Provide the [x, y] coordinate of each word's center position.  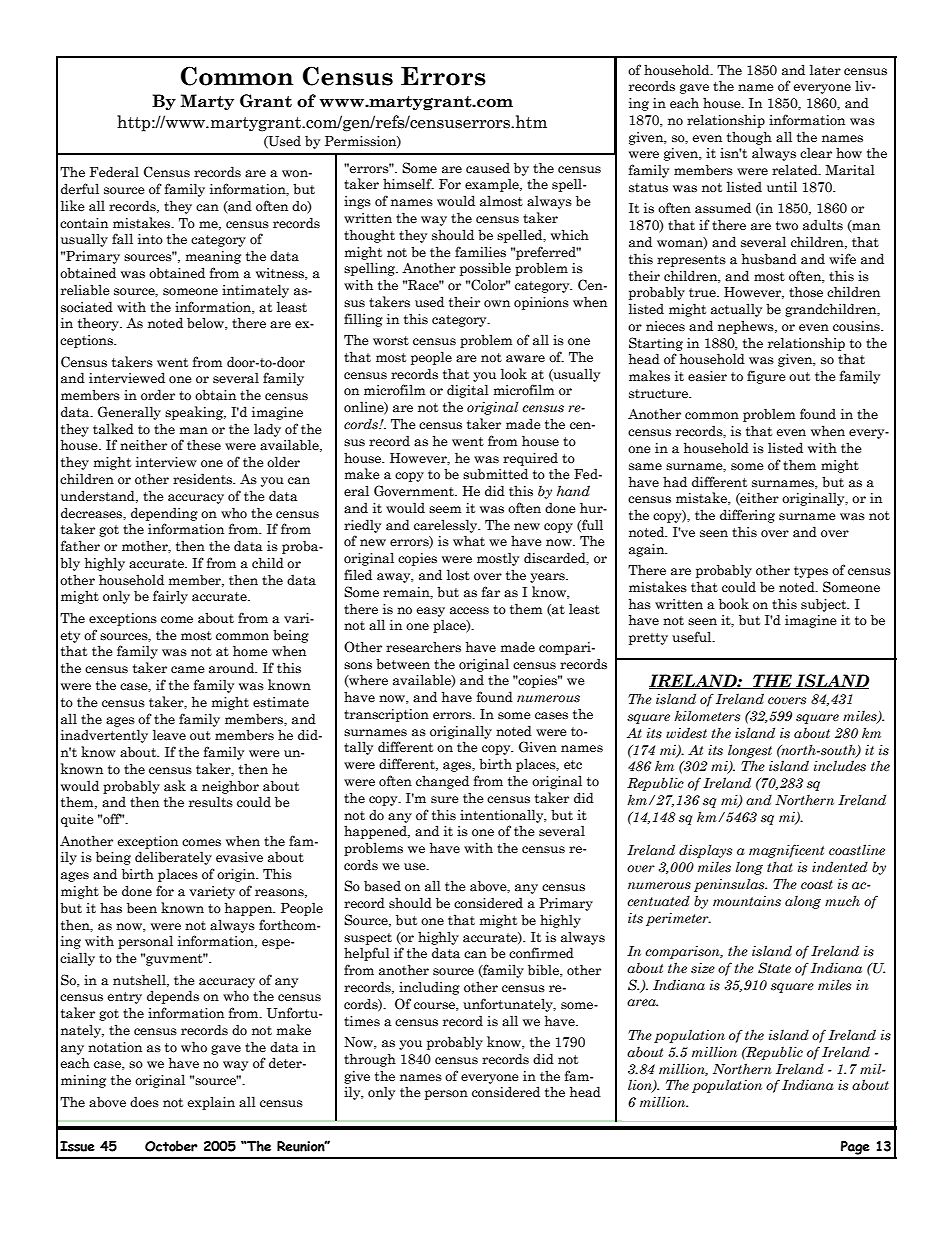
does [144, 1102]
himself [408, 184]
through [370, 1060]
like [73, 206]
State [774, 968]
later [825, 70]
